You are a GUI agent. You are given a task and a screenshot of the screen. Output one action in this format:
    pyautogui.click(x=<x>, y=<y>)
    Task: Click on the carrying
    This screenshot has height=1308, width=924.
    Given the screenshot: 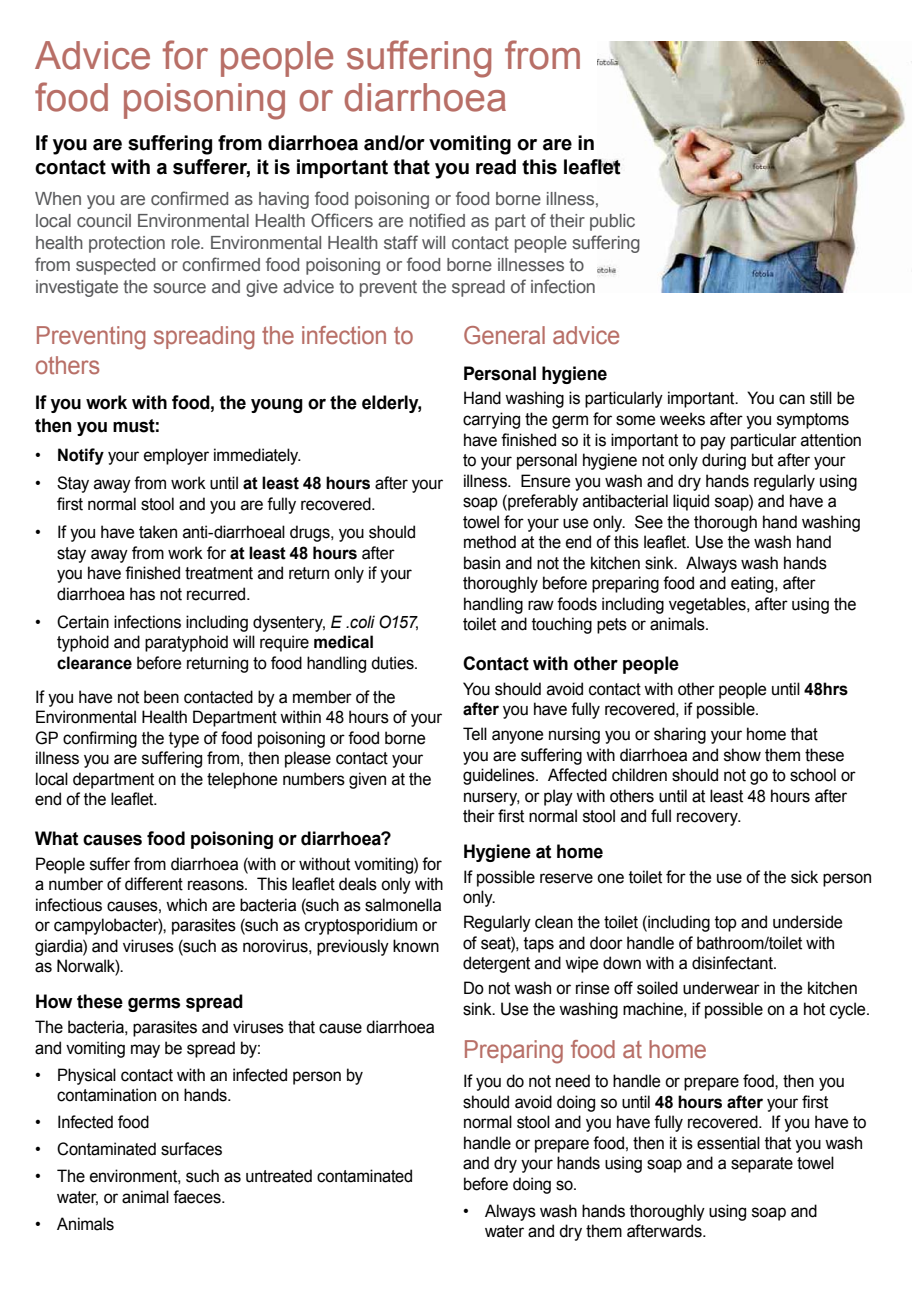 What is the action you would take?
    pyautogui.click(x=491, y=420)
